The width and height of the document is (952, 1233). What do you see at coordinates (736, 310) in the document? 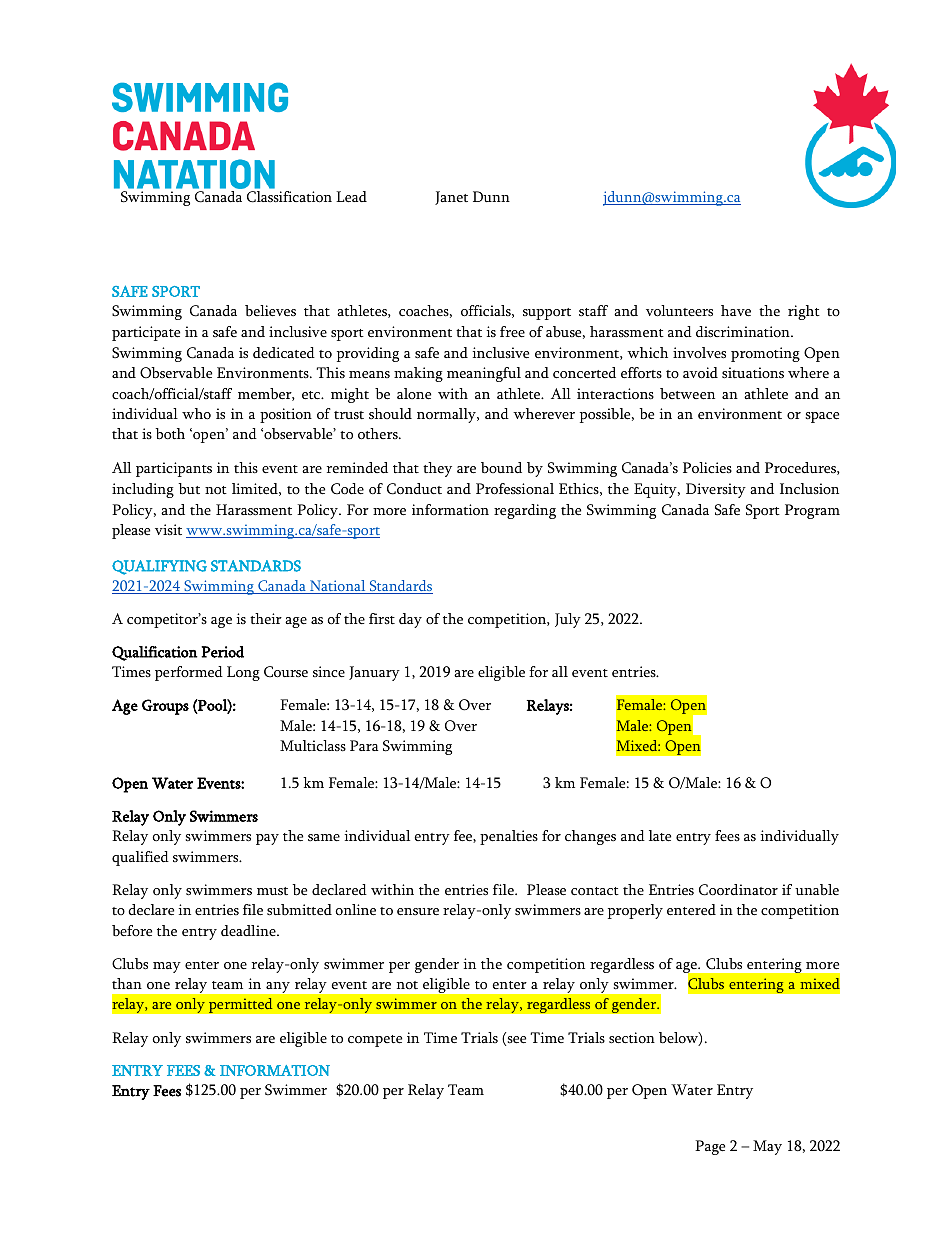
I see `have` at bounding box center [736, 310].
